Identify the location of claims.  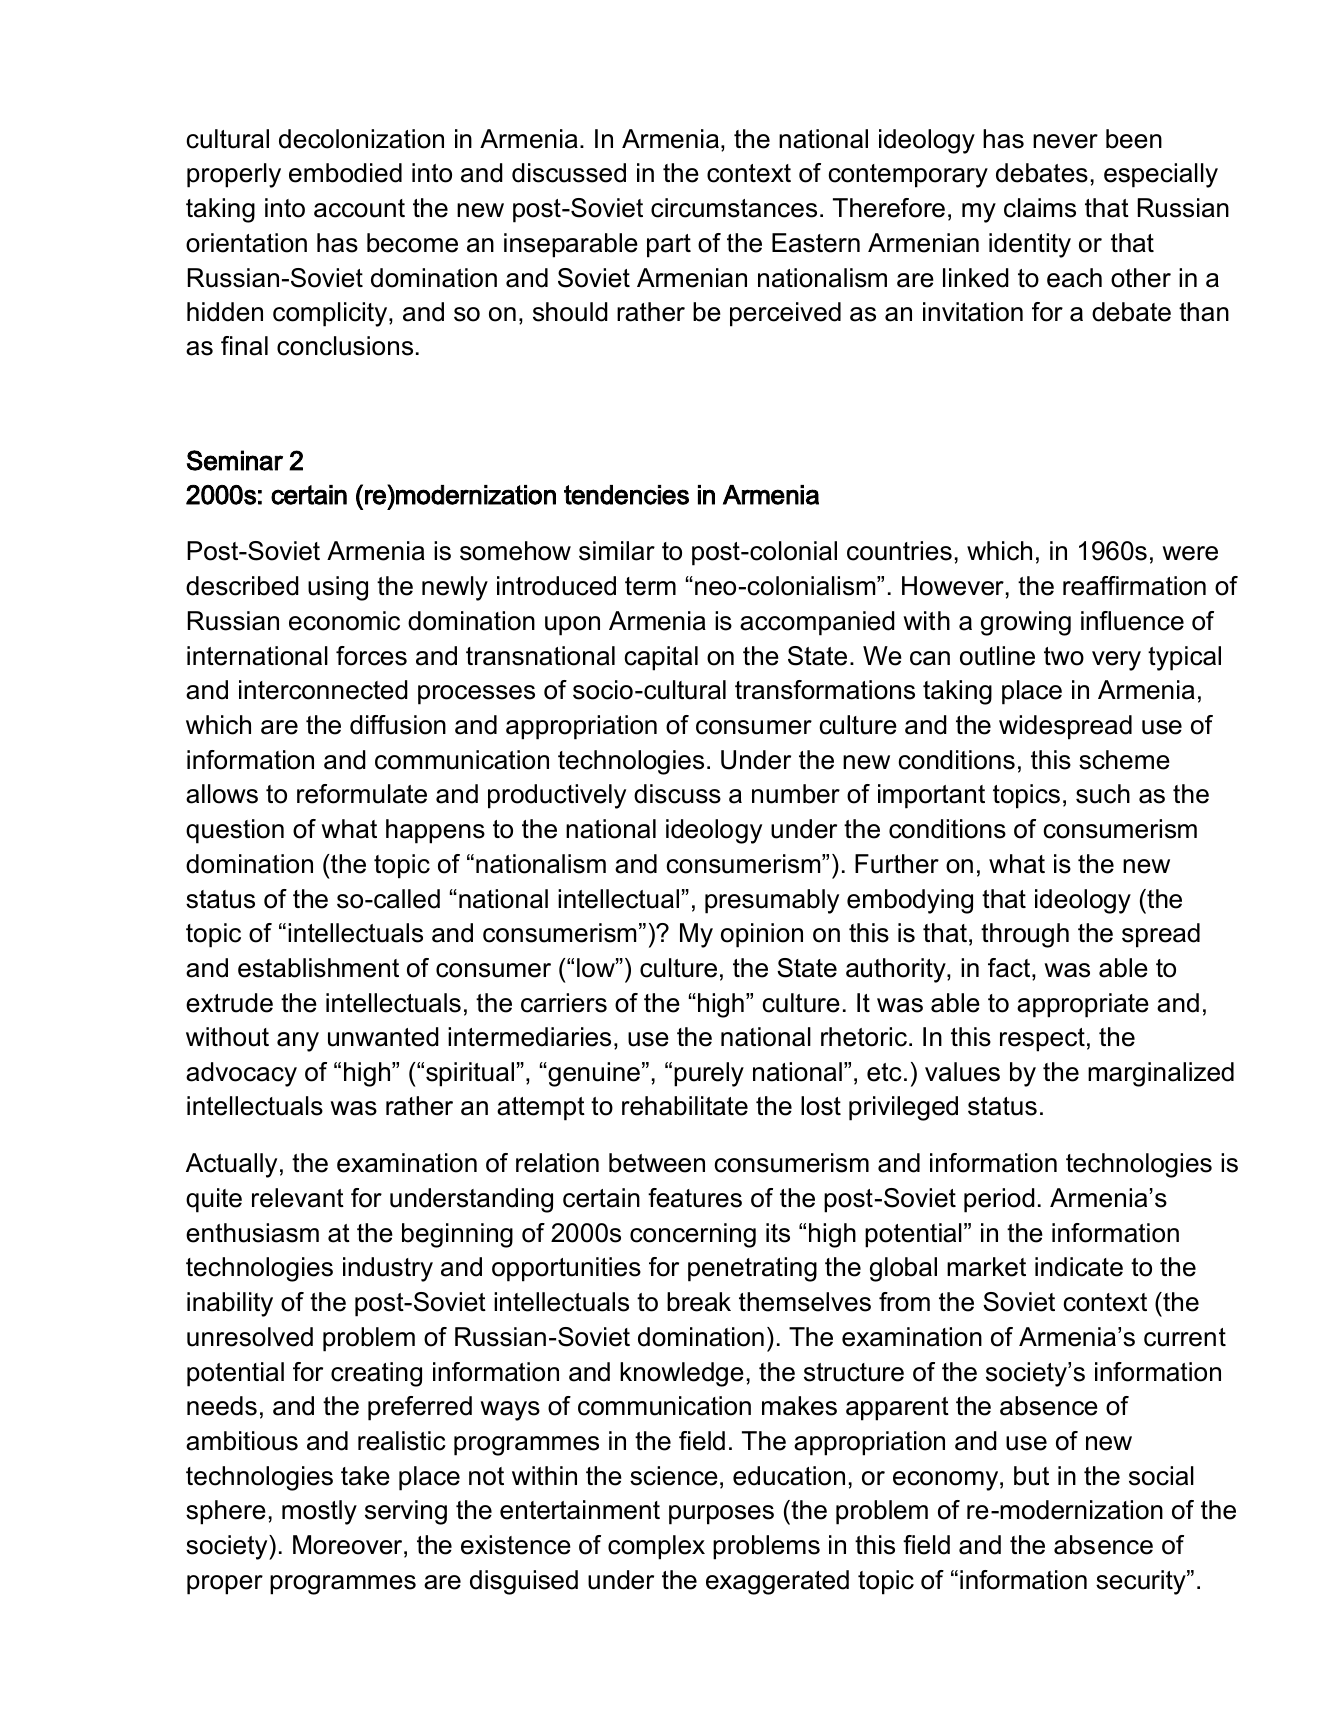
(1040, 208).
